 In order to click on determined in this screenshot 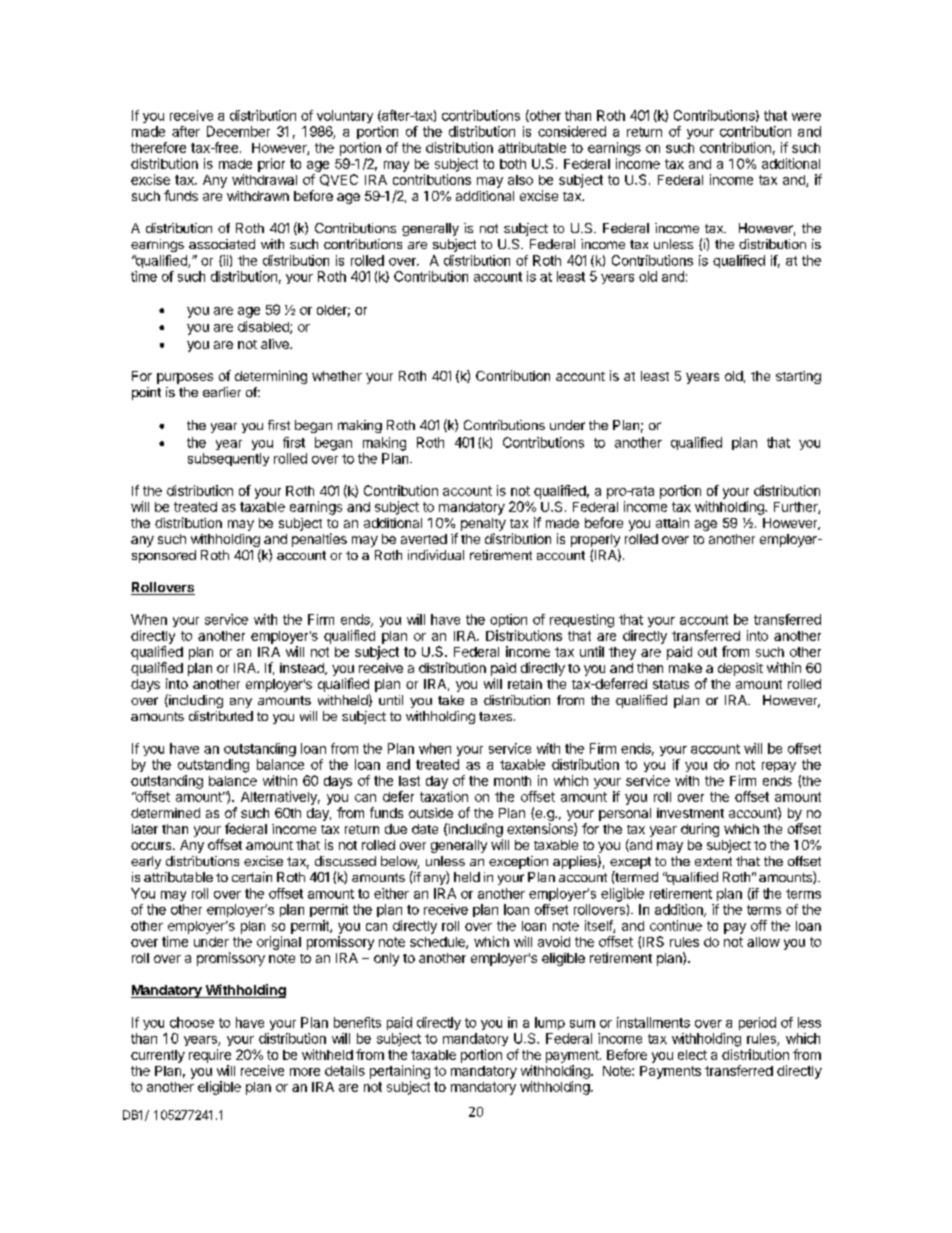, I will do `click(165, 813)`.
